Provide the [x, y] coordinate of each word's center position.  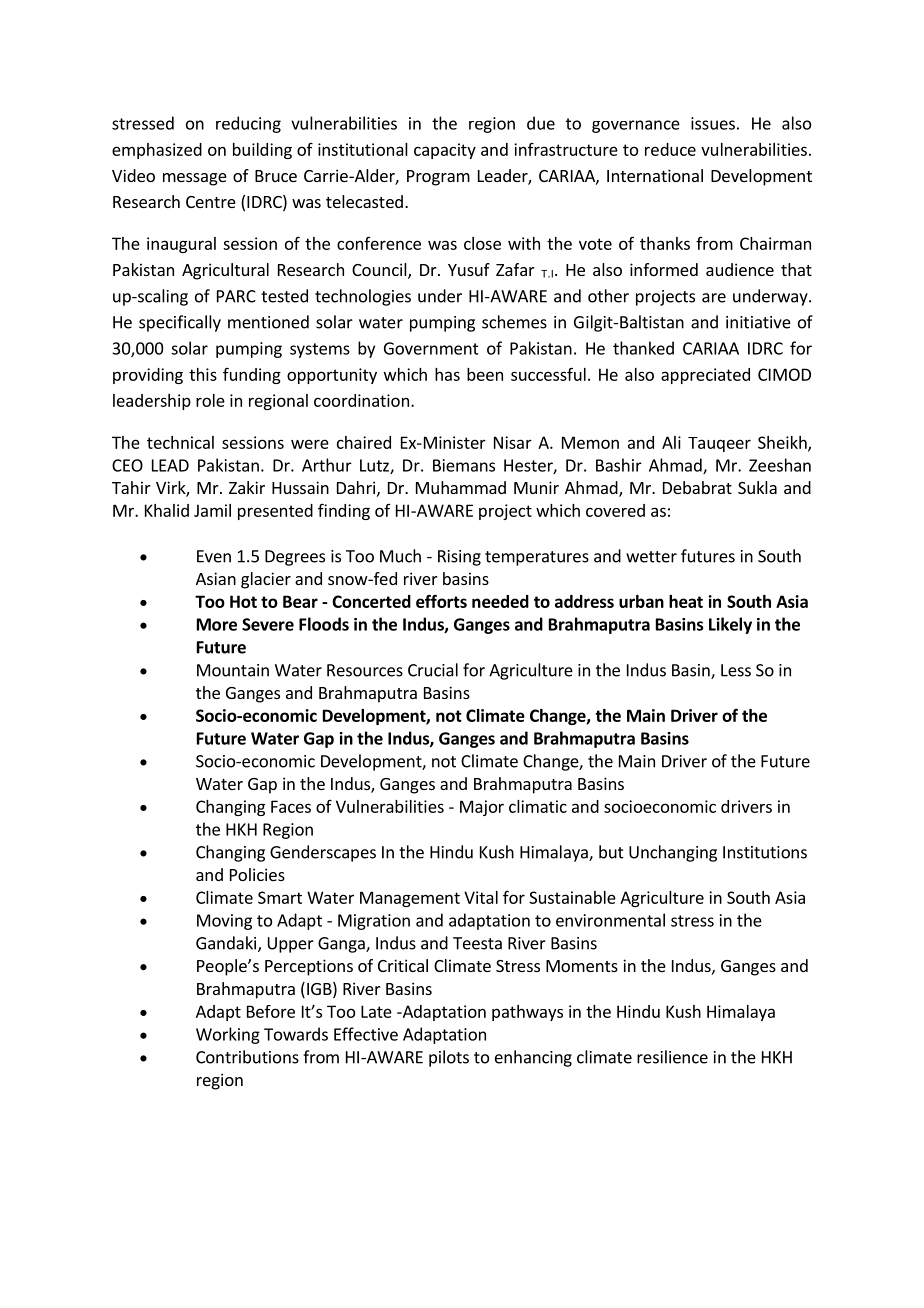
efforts [441, 601]
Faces [291, 806]
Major [482, 808]
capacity [445, 151]
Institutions [765, 852]
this [203, 374]
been [485, 374]
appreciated [705, 376]
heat [686, 601]
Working [228, 1035]
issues [713, 123]
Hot [243, 601]
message [195, 179]
